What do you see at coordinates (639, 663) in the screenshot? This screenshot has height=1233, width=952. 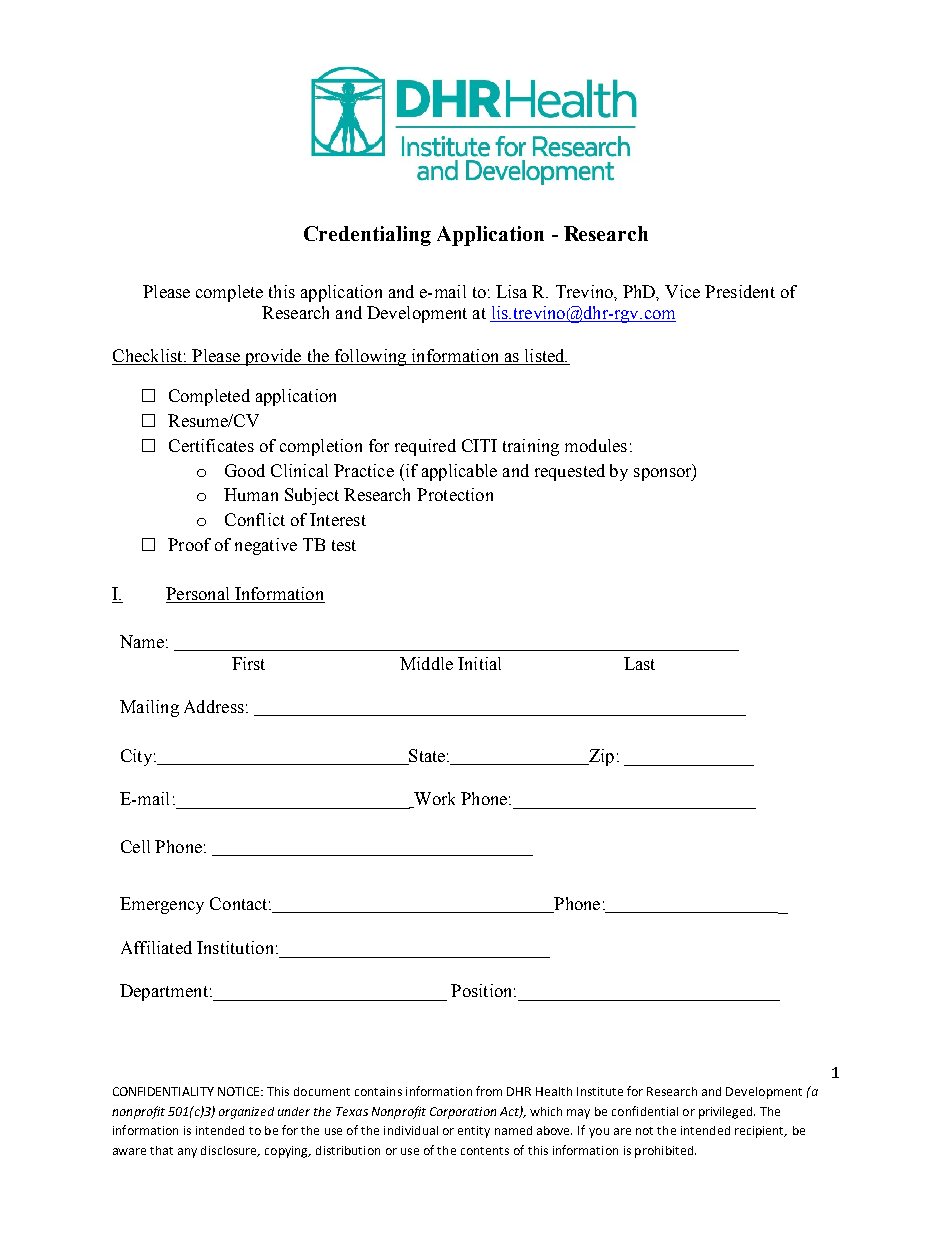 I see `Last` at bounding box center [639, 663].
